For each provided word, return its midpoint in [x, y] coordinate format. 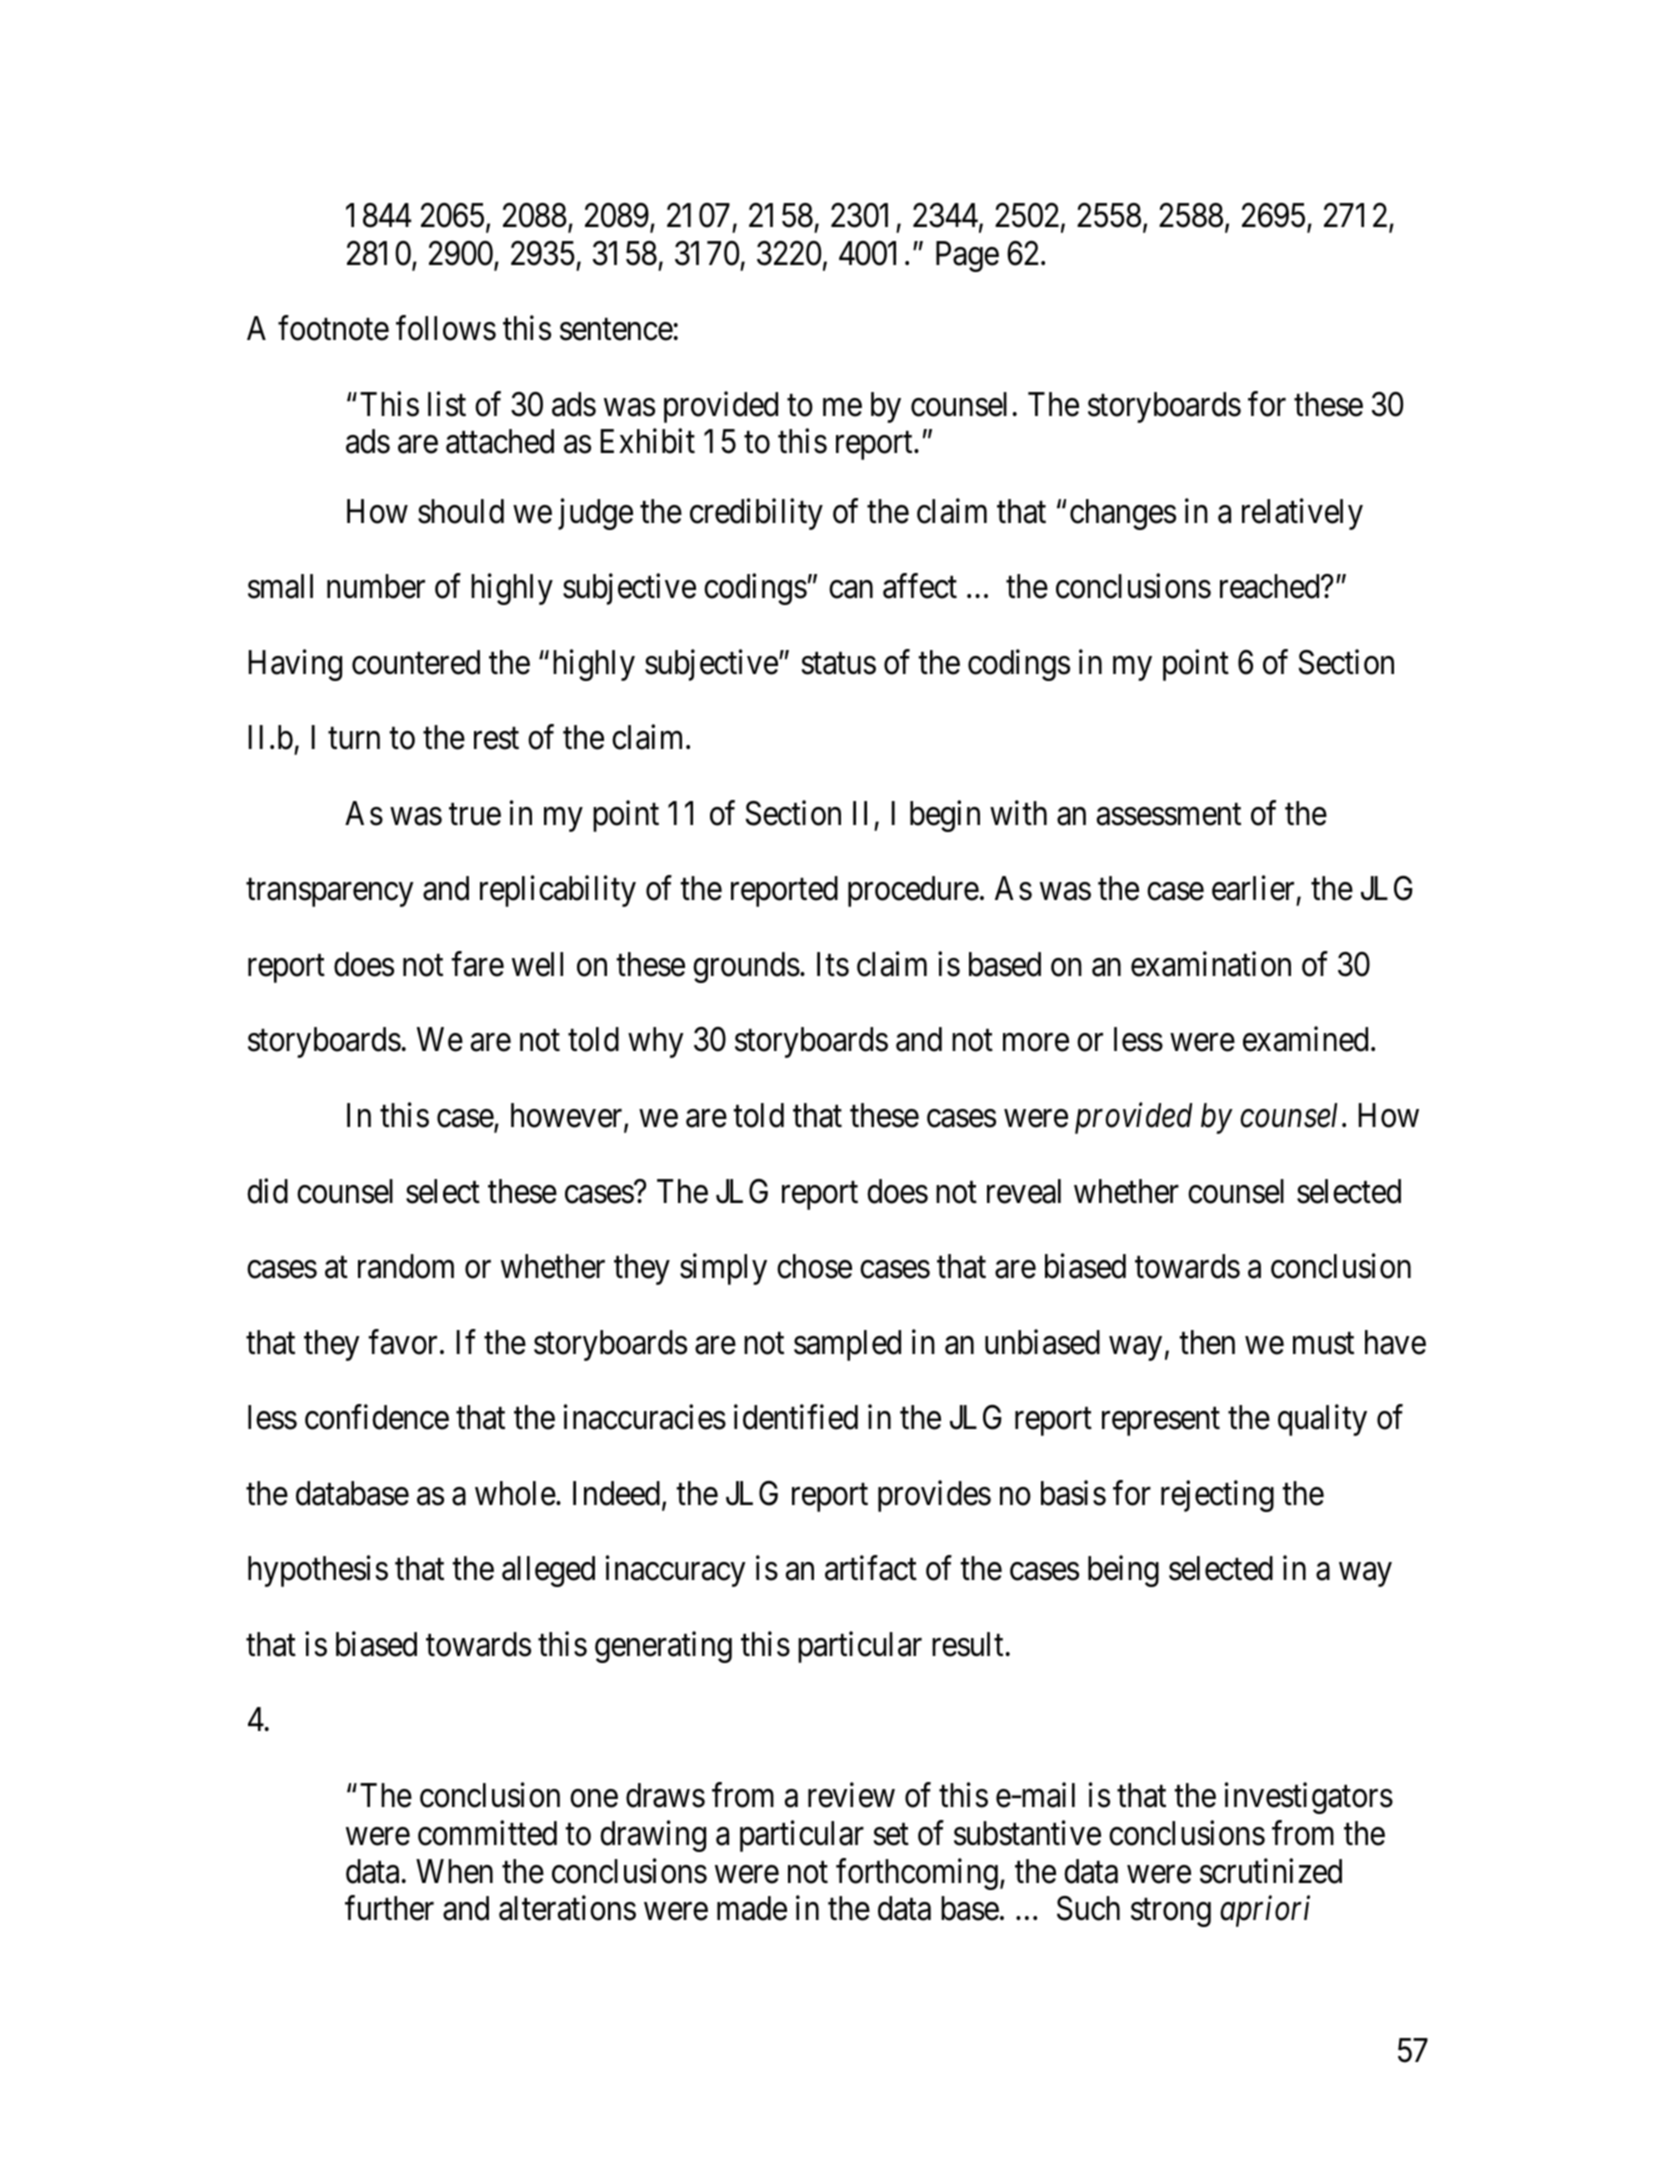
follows [446, 328]
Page [967, 256]
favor [402, 1342]
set [891, 1835]
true [475, 815]
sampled [847, 1345]
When [454, 1871]
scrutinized [1271, 1871]
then [1207, 1342]
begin [945, 816]
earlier [1253, 888]
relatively [1302, 514]
